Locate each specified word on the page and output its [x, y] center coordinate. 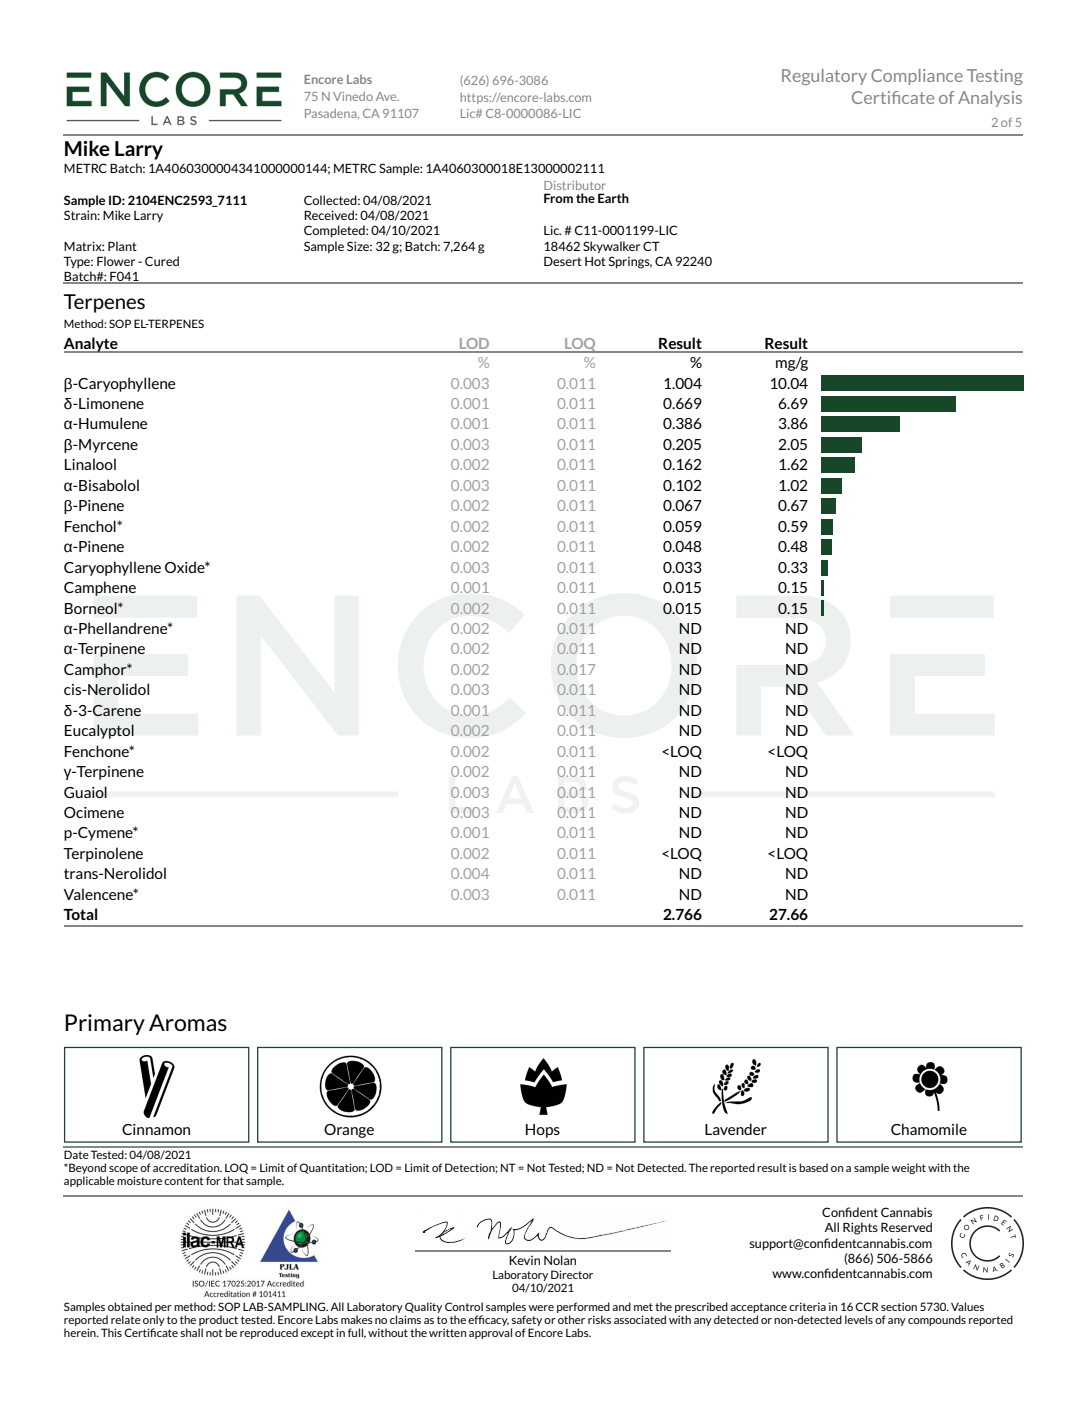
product [218, 1322]
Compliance [917, 77]
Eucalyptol [99, 731]
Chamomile [929, 1129]
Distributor [575, 185]
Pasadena [332, 114]
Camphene [100, 588]
